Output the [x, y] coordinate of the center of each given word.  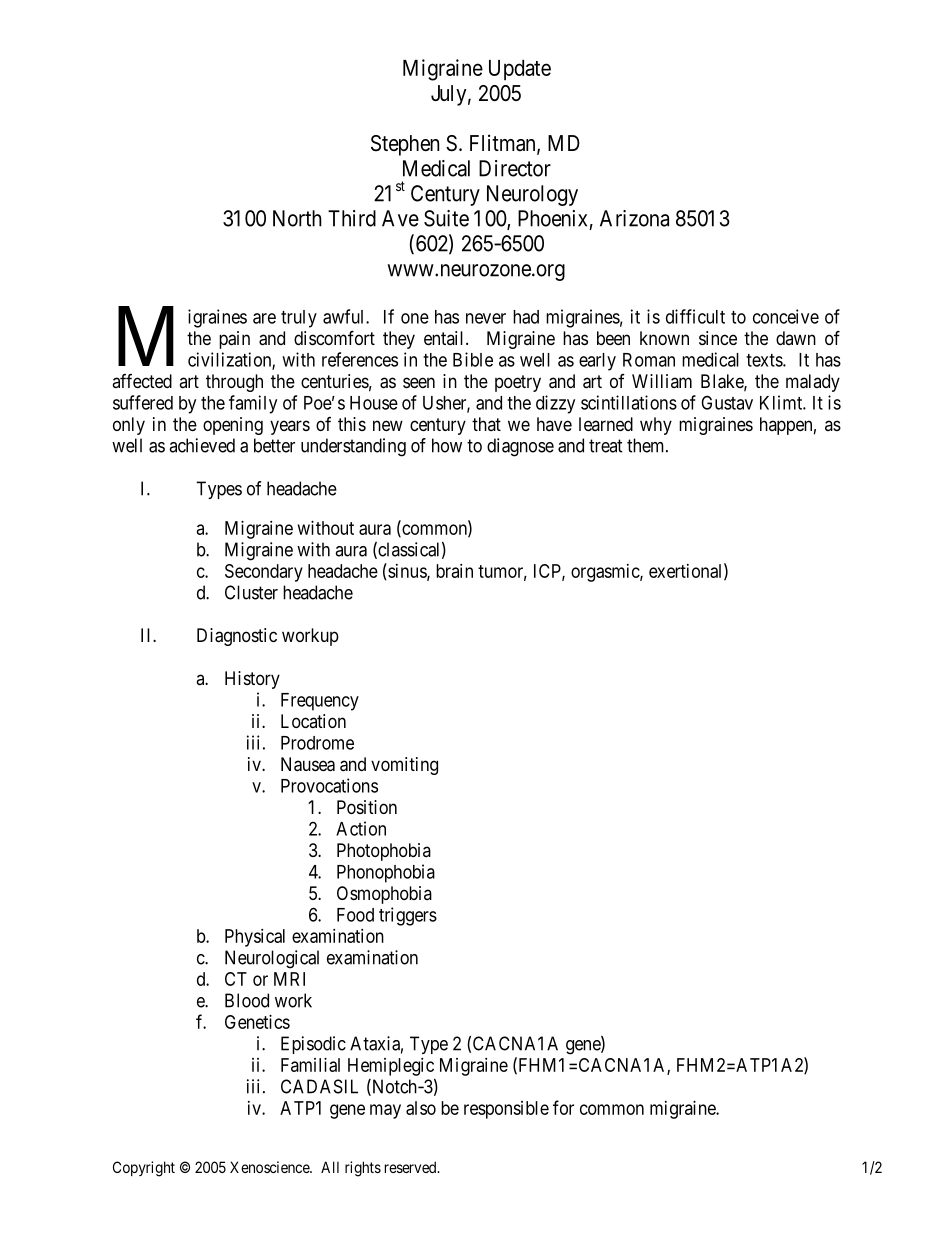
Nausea [308, 764]
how [447, 445]
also [421, 1108]
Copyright [144, 1169]
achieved [202, 445]
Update [520, 70]
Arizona [634, 218]
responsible [506, 1110]
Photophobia [384, 852]
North [297, 218]
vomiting [404, 766]
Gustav [727, 402]
